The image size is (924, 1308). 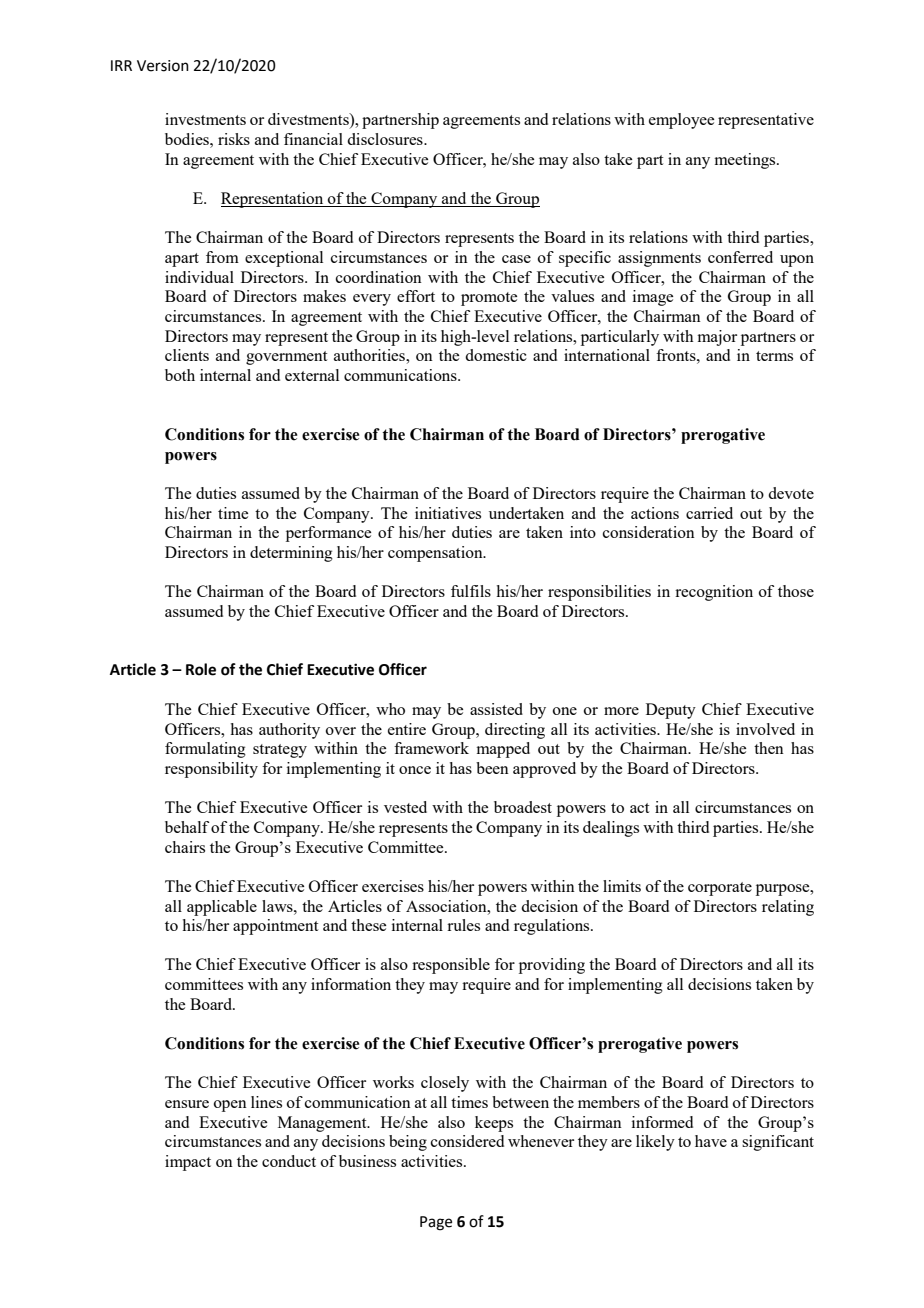 I want to click on Page, so click(x=436, y=1223).
